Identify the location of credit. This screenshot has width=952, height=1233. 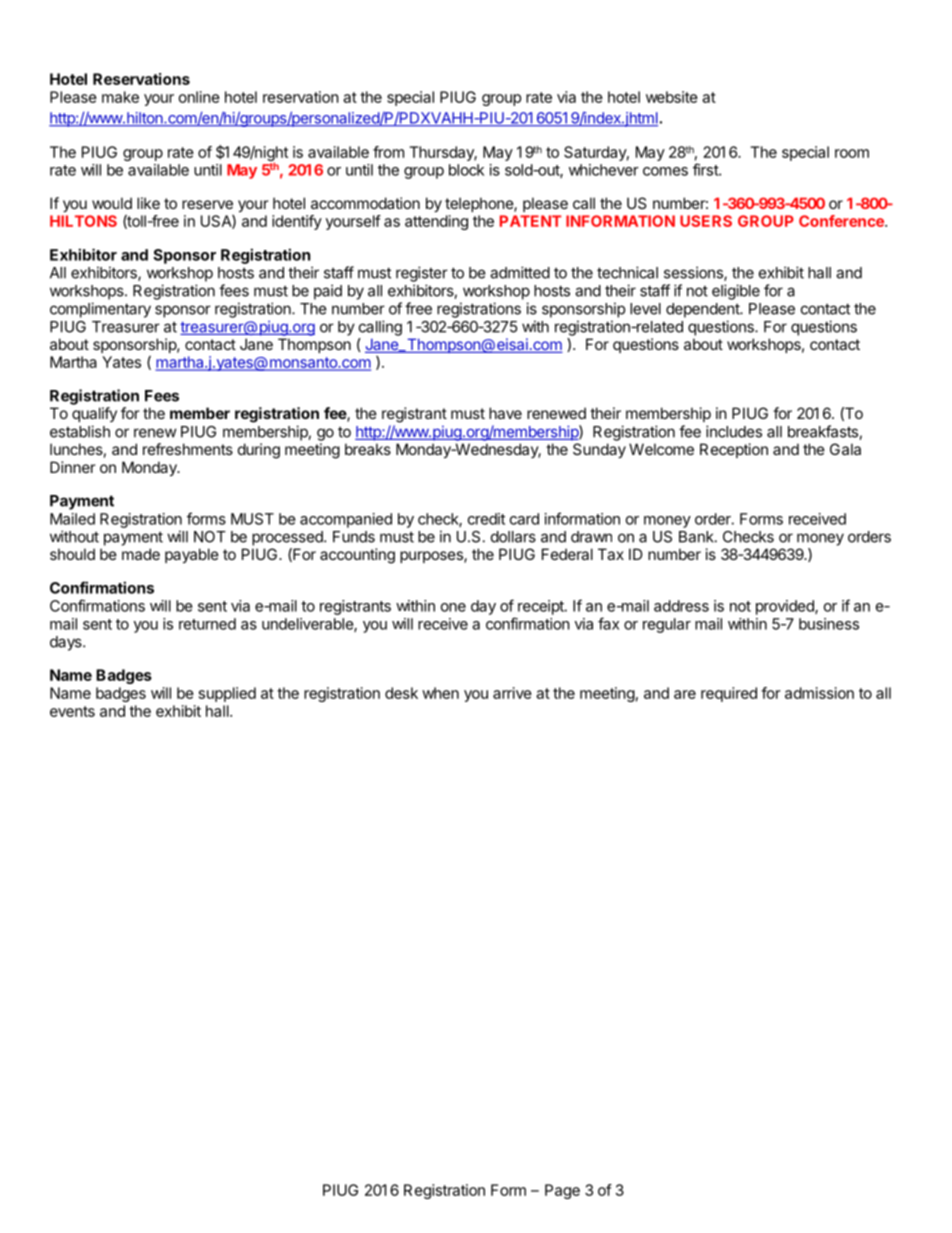
(486, 519).
